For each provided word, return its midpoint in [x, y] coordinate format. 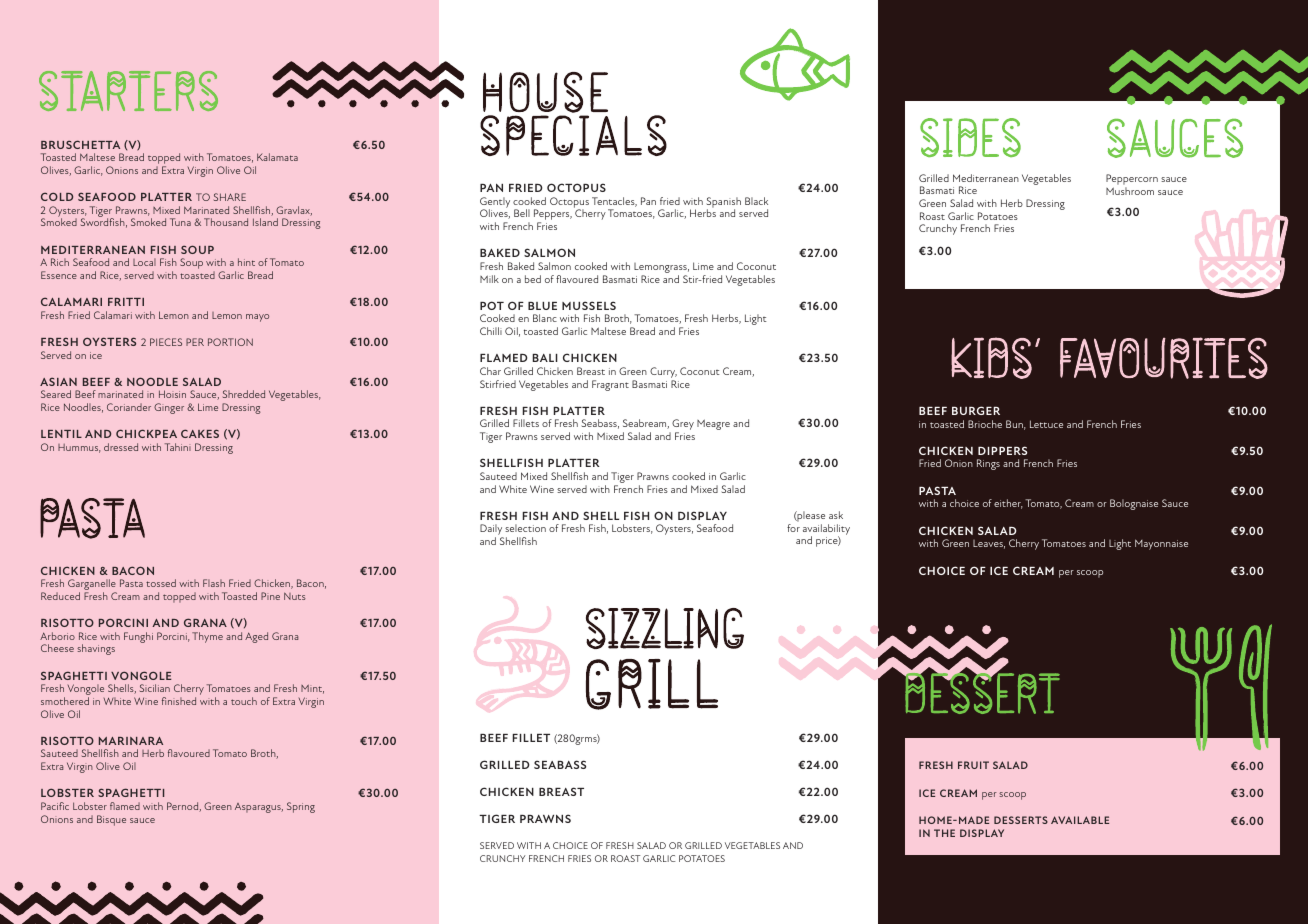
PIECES [166, 342]
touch [244, 701]
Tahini [178, 447]
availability [826, 530]
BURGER [976, 410]
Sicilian [155, 688]
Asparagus [259, 808]
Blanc [545, 318]
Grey [682, 426]
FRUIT [973, 765]
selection [525, 528]
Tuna [180, 222]
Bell [522, 213]
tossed [161, 583]
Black [756, 201]
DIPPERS [1002, 450]
